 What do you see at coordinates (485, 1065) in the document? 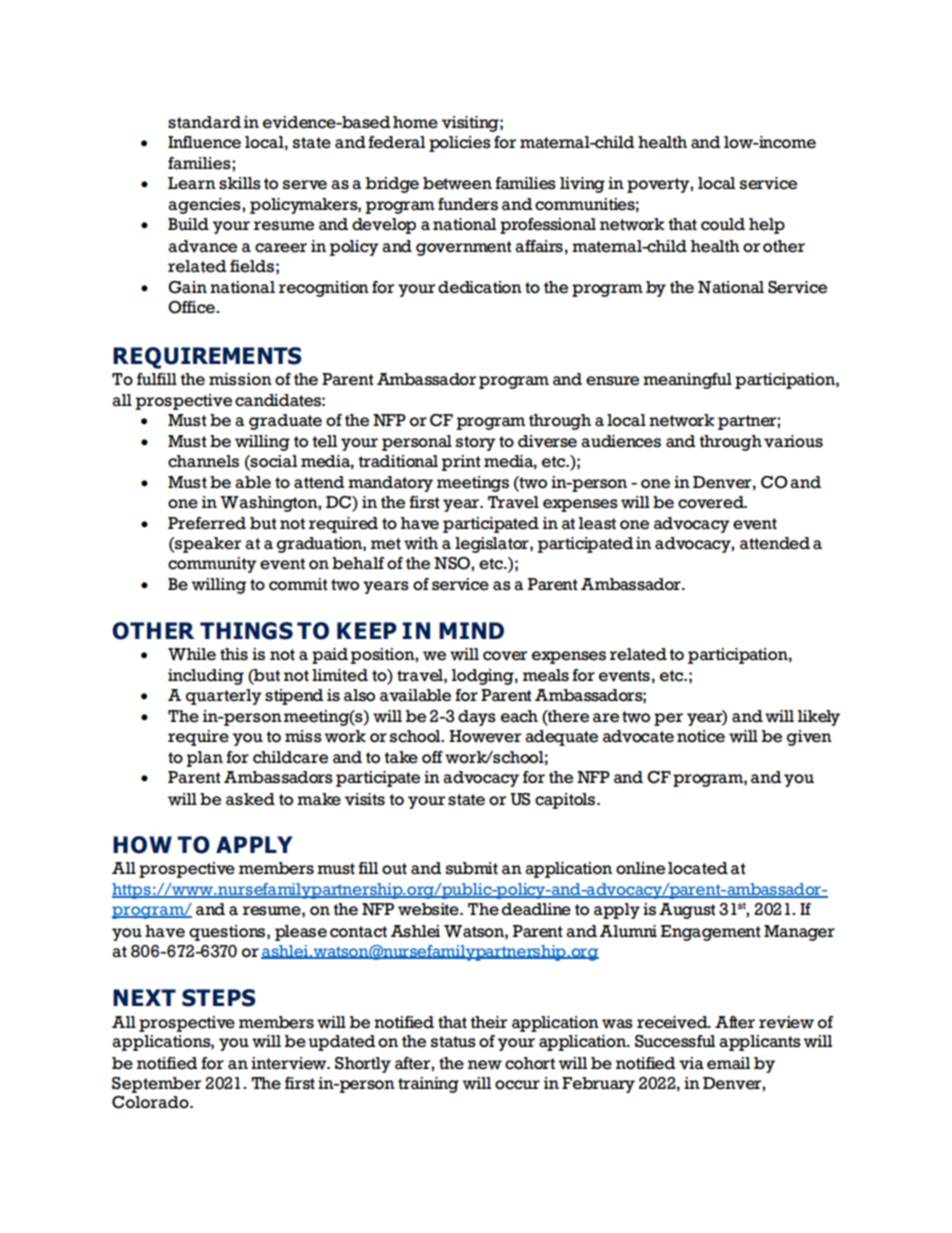
I see `new` at bounding box center [485, 1065].
